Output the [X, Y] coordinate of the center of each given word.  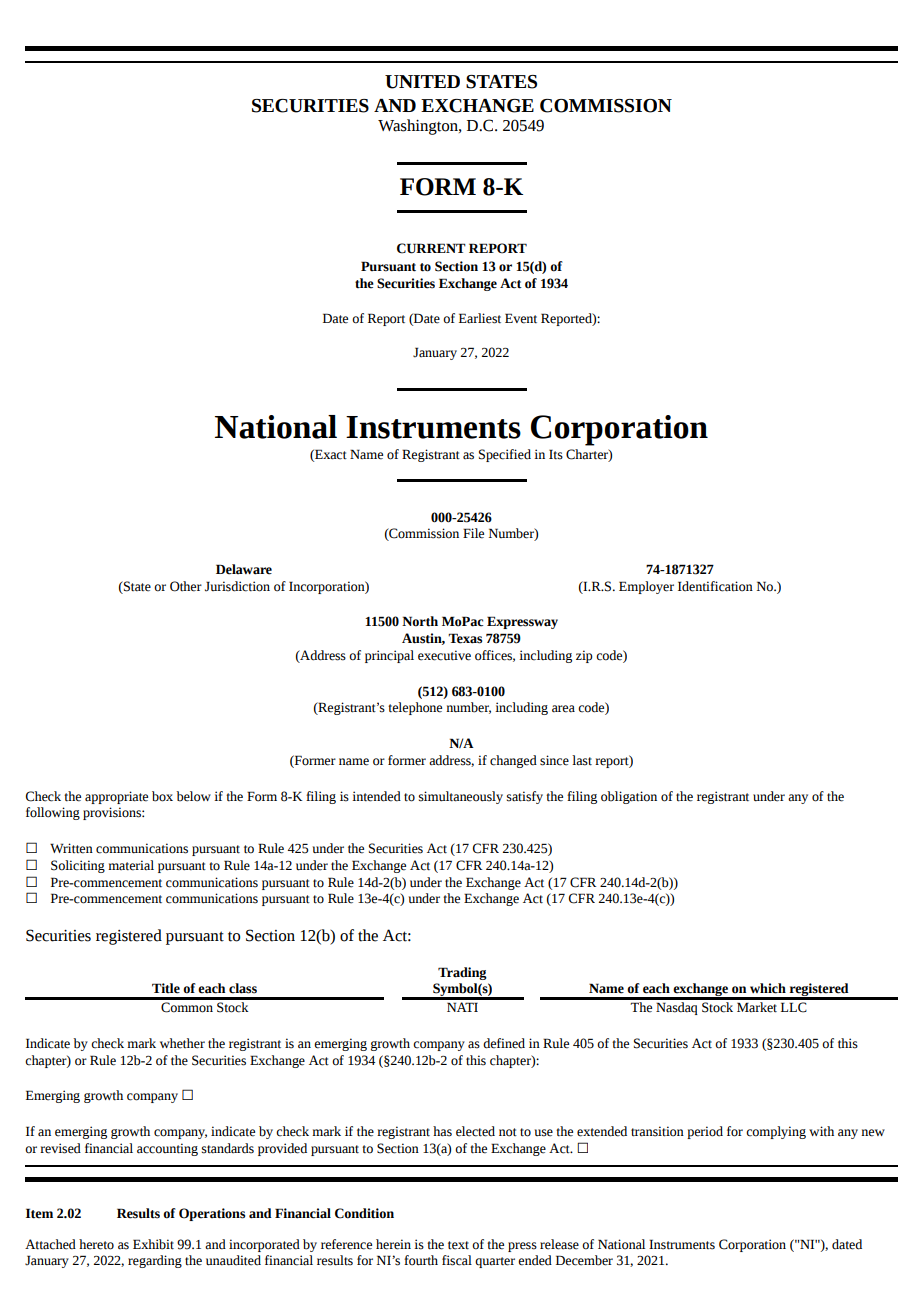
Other [186, 586]
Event [521, 318]
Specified [505, 455]
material [131, 865]
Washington [419, 127]
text [458, 1245]
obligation [629, 797]
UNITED [422, 82]
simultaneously [461, 797]
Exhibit [153, 1244]
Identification [715, 586]
